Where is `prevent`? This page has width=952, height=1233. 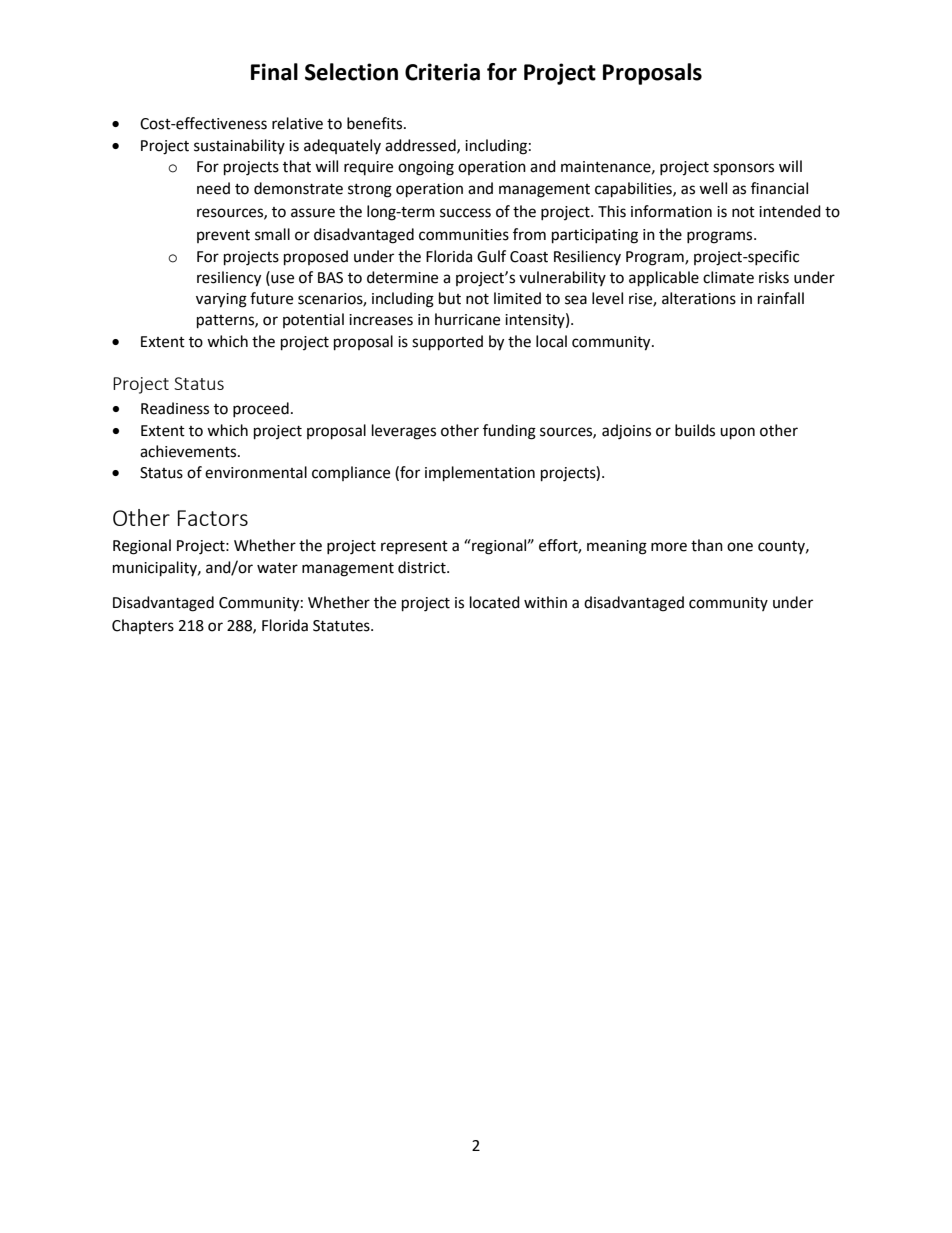 prevent is located at coordinates (223, 236).
